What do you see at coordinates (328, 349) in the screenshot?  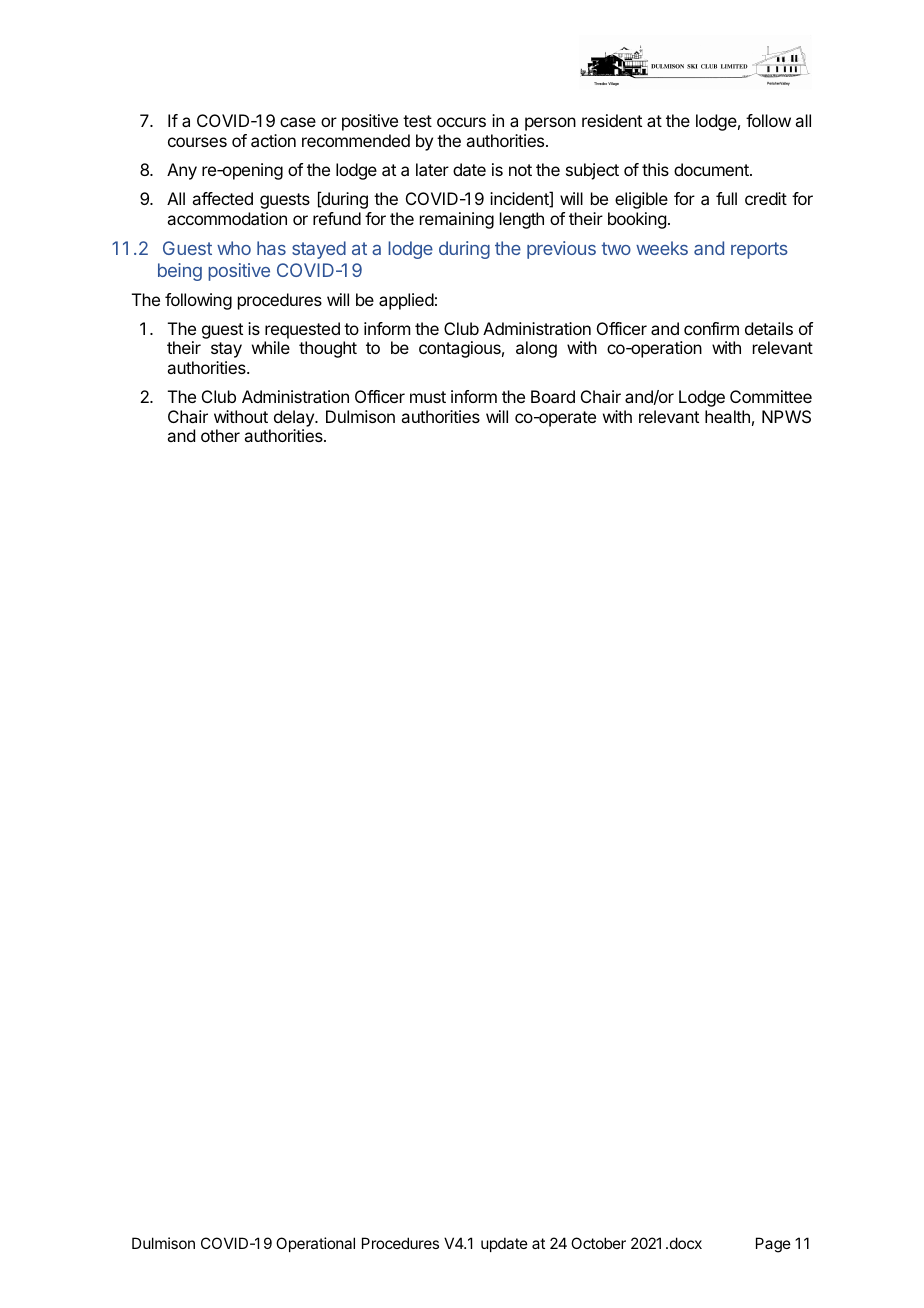 I see `thought` at bounding box center [328, 349].
